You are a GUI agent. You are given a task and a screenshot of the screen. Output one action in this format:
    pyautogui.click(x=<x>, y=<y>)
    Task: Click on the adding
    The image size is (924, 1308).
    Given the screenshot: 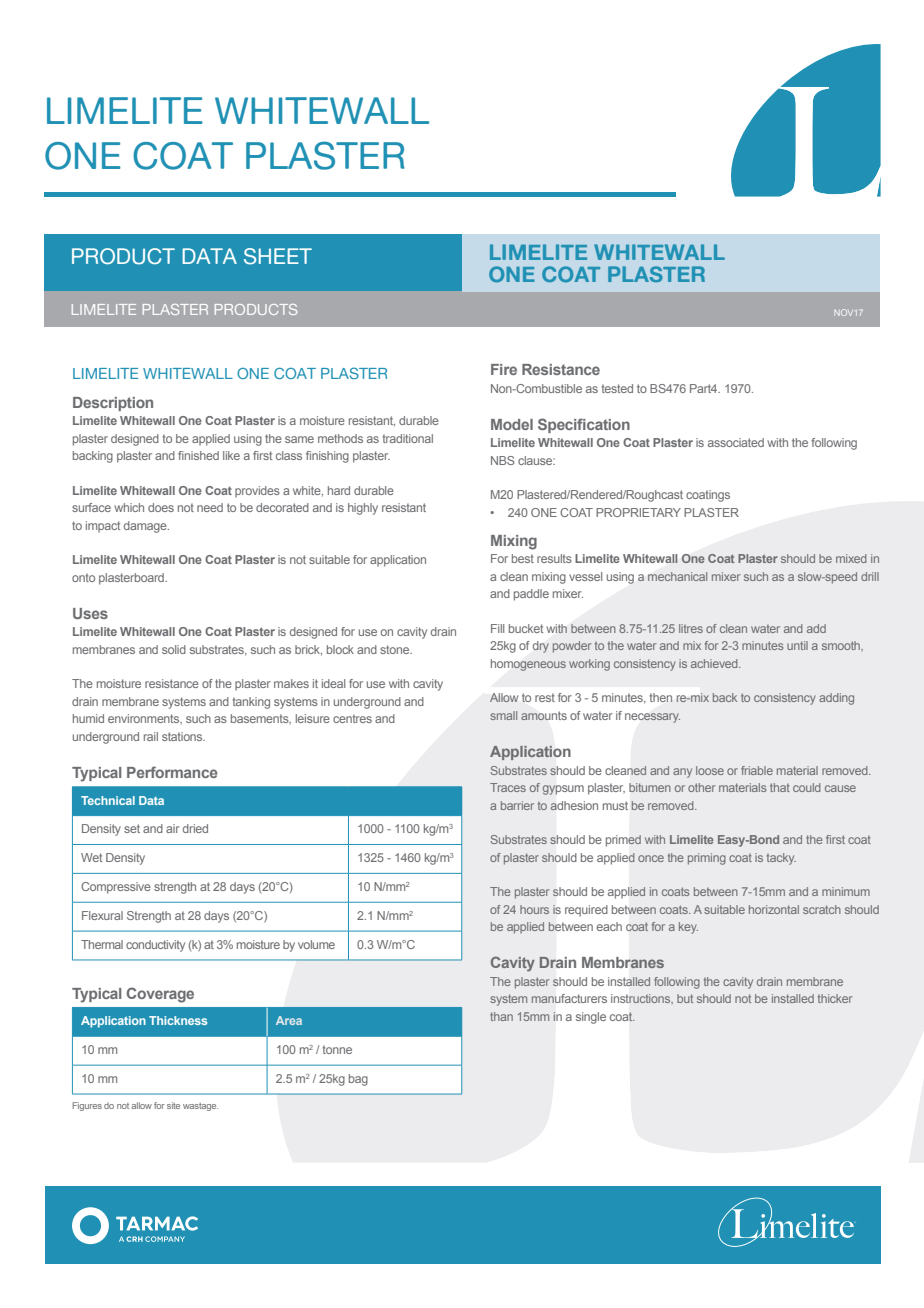 What is the action you would take?
    pyautogui.click(x=836, y=699)
